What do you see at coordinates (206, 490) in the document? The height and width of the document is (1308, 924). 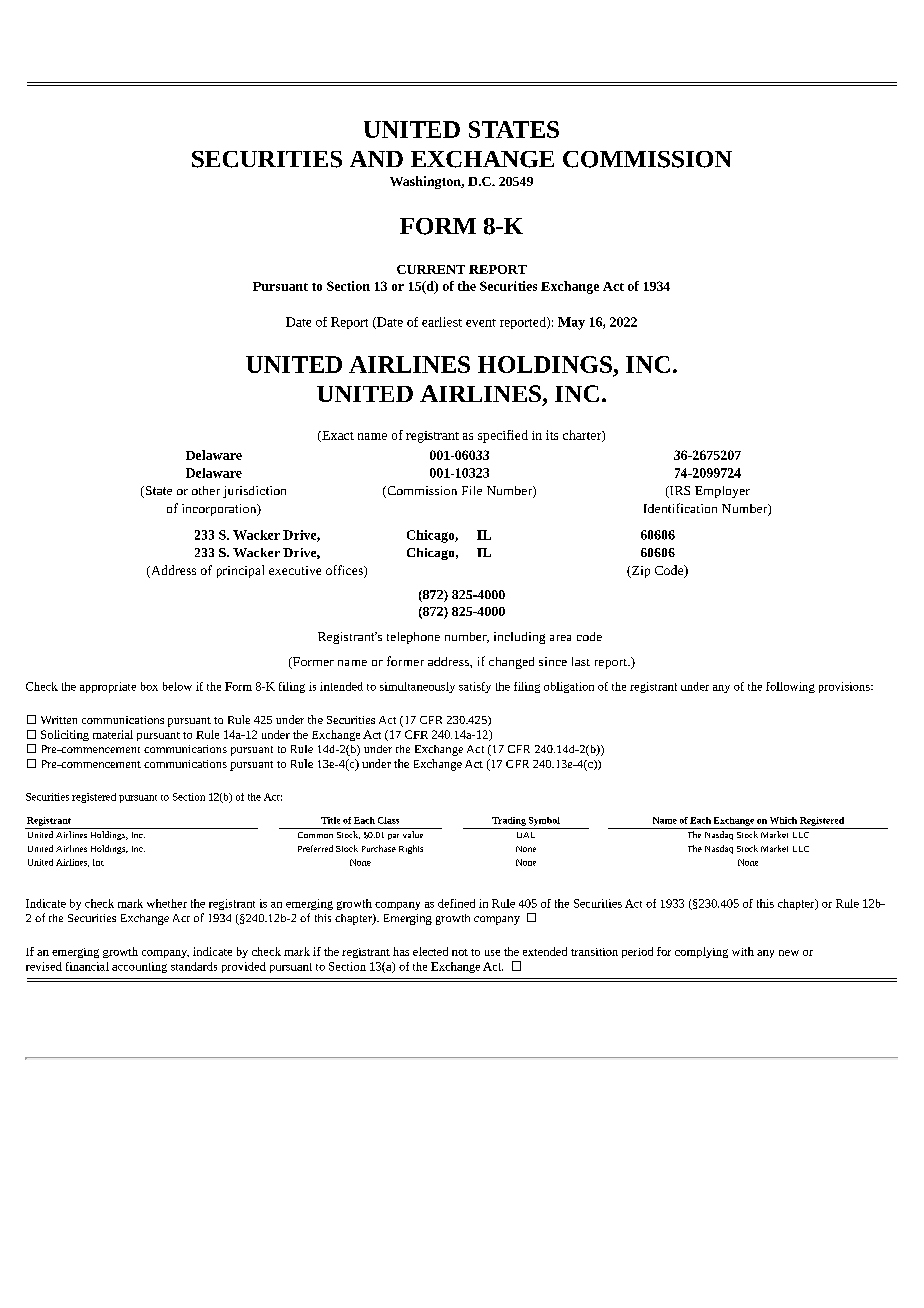 I see `other` at bounding box center [206, 490].
